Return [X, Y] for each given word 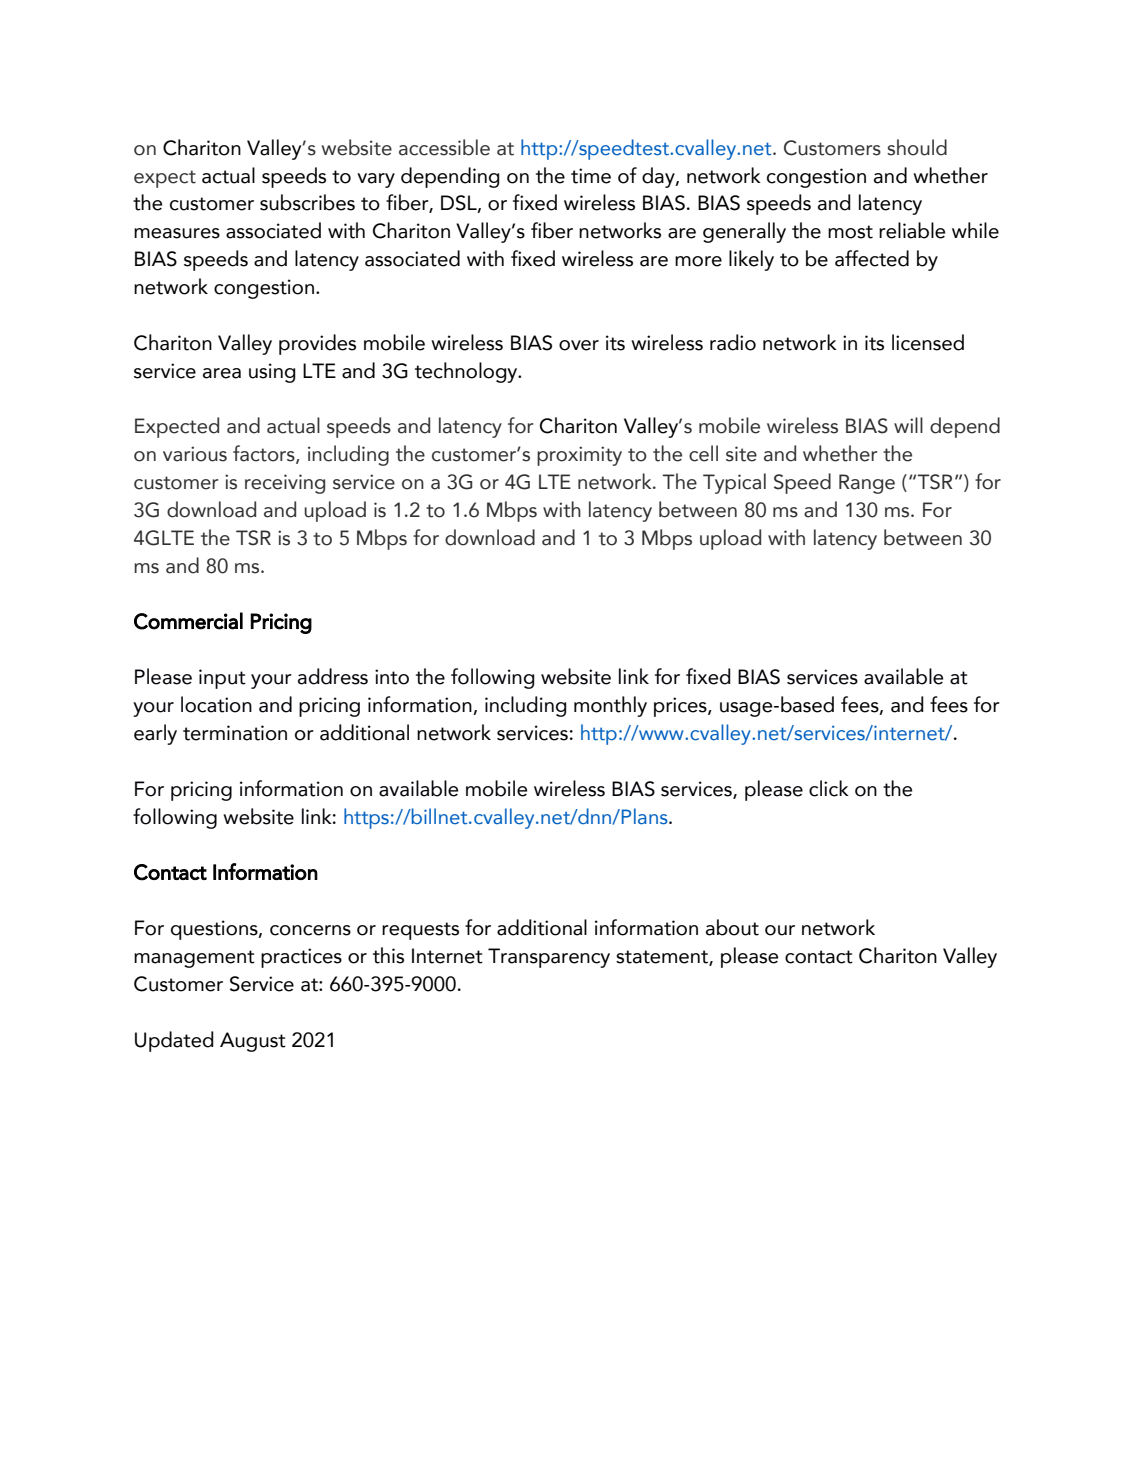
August [253, 1042]
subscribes [307, 202]
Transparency [549, 958]
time [591, 176]
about [732, 927]
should [917, 147]
